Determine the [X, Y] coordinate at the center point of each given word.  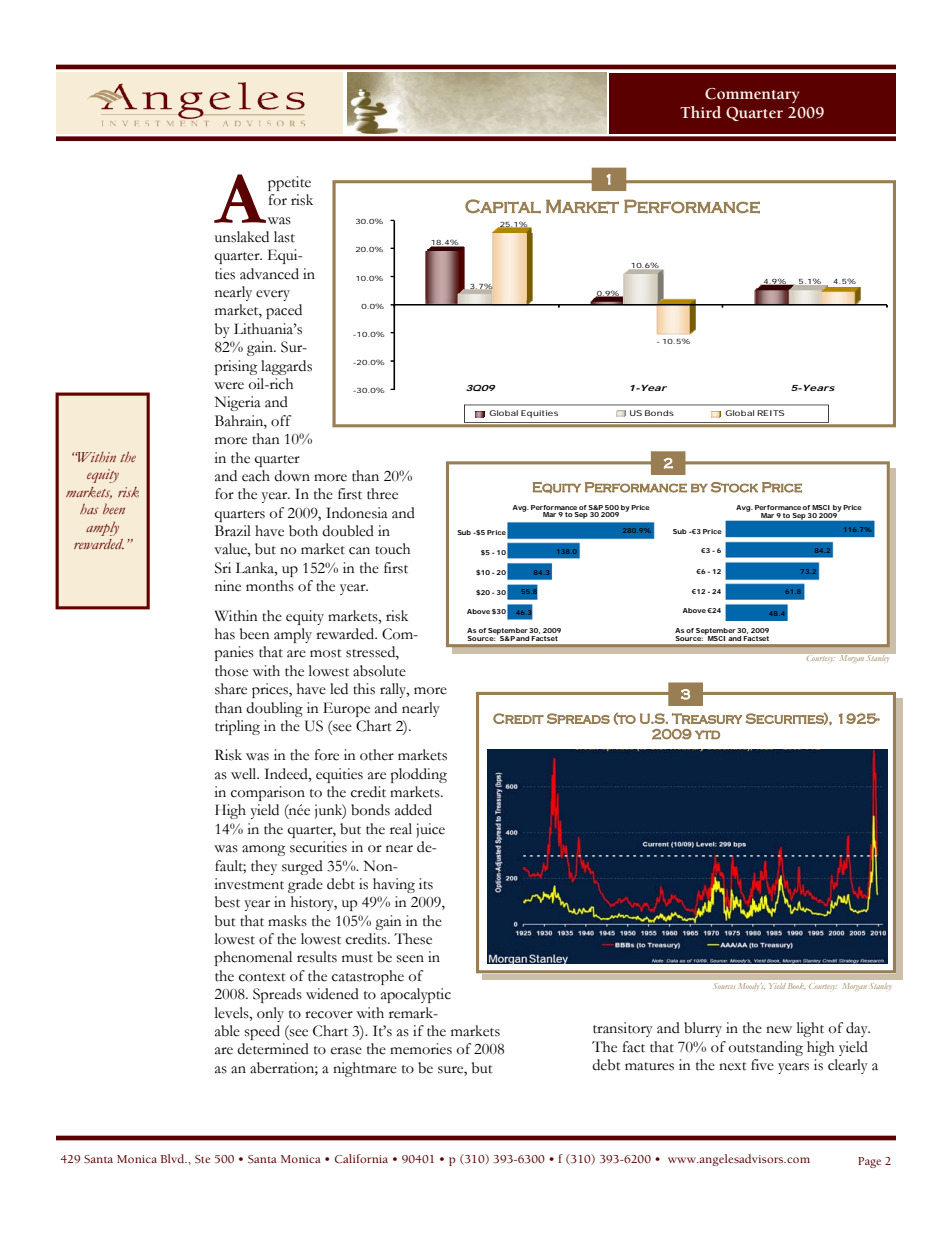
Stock [734, 487]
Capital [503, 206]
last [284, 237]
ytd [707, 734]
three [382, 494]
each [256, 476]
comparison [268, 793]
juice [430, 830]
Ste [202, 1159]
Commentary [752, 96]
